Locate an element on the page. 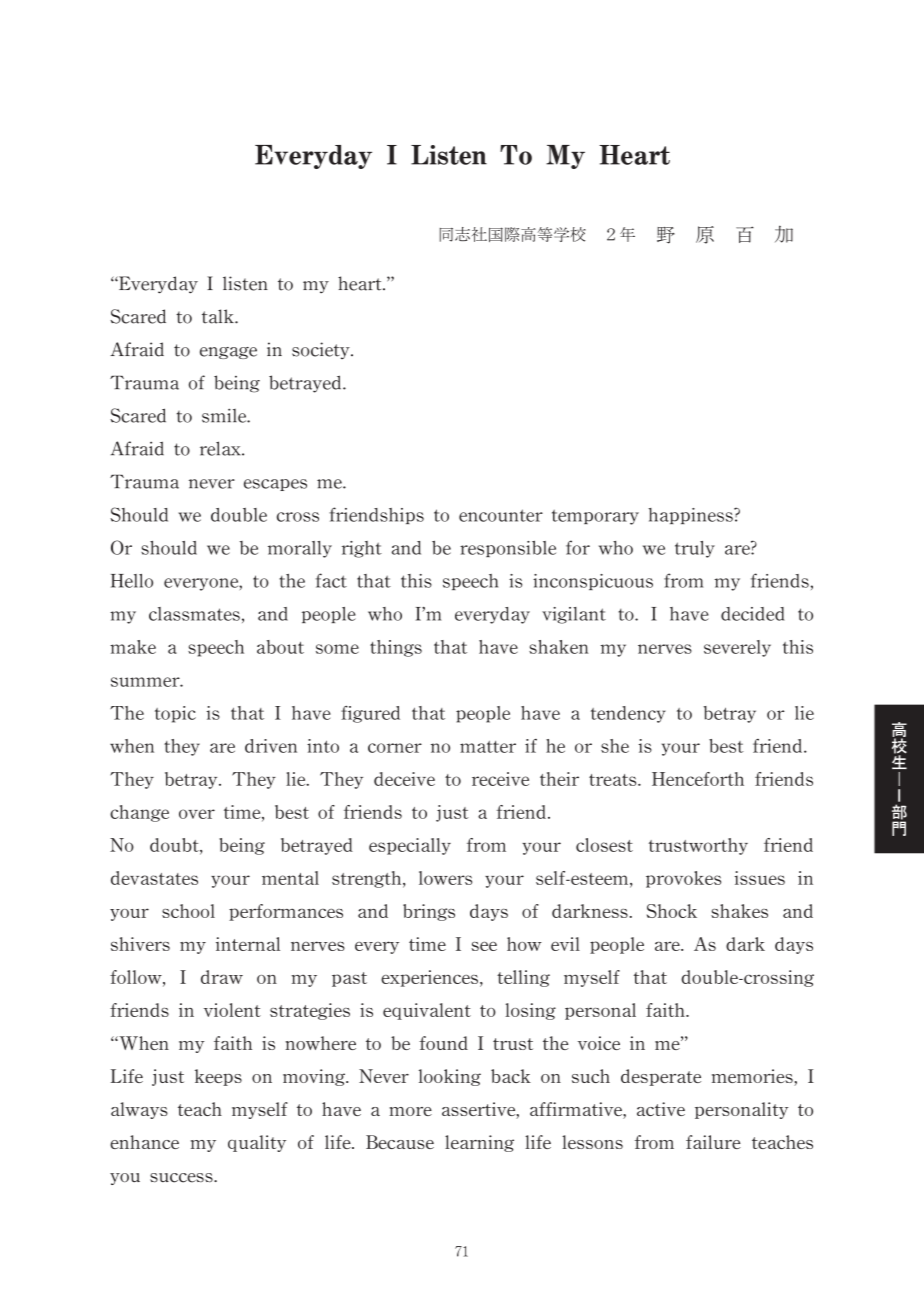 Image resolution: width=924 pixels, height=1308 pixels. internal is located at coordinates (248, 944).
